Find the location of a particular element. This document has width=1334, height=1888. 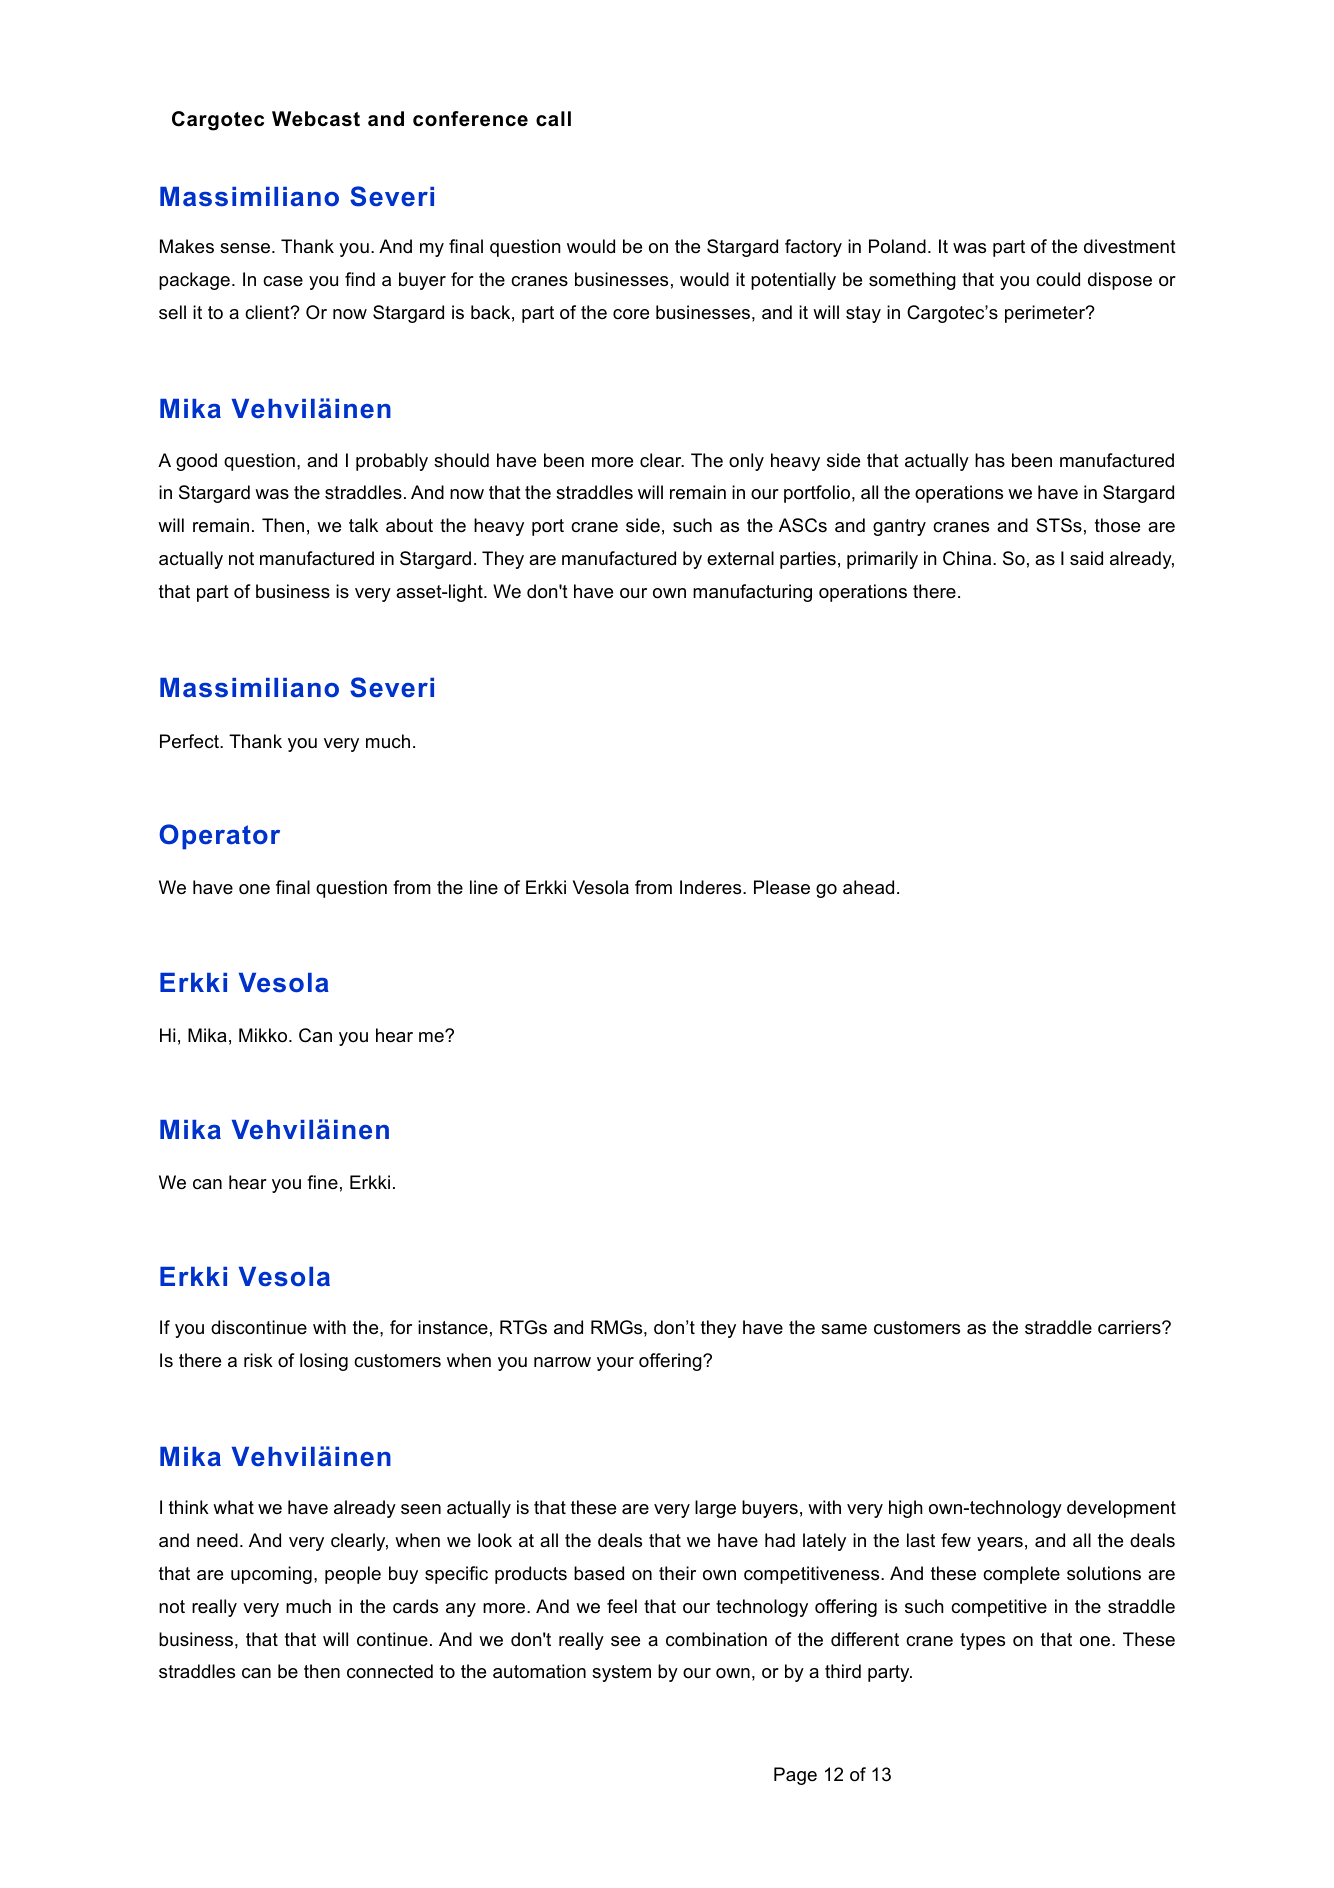

Mikko is located at coordinates (264, 1035).
